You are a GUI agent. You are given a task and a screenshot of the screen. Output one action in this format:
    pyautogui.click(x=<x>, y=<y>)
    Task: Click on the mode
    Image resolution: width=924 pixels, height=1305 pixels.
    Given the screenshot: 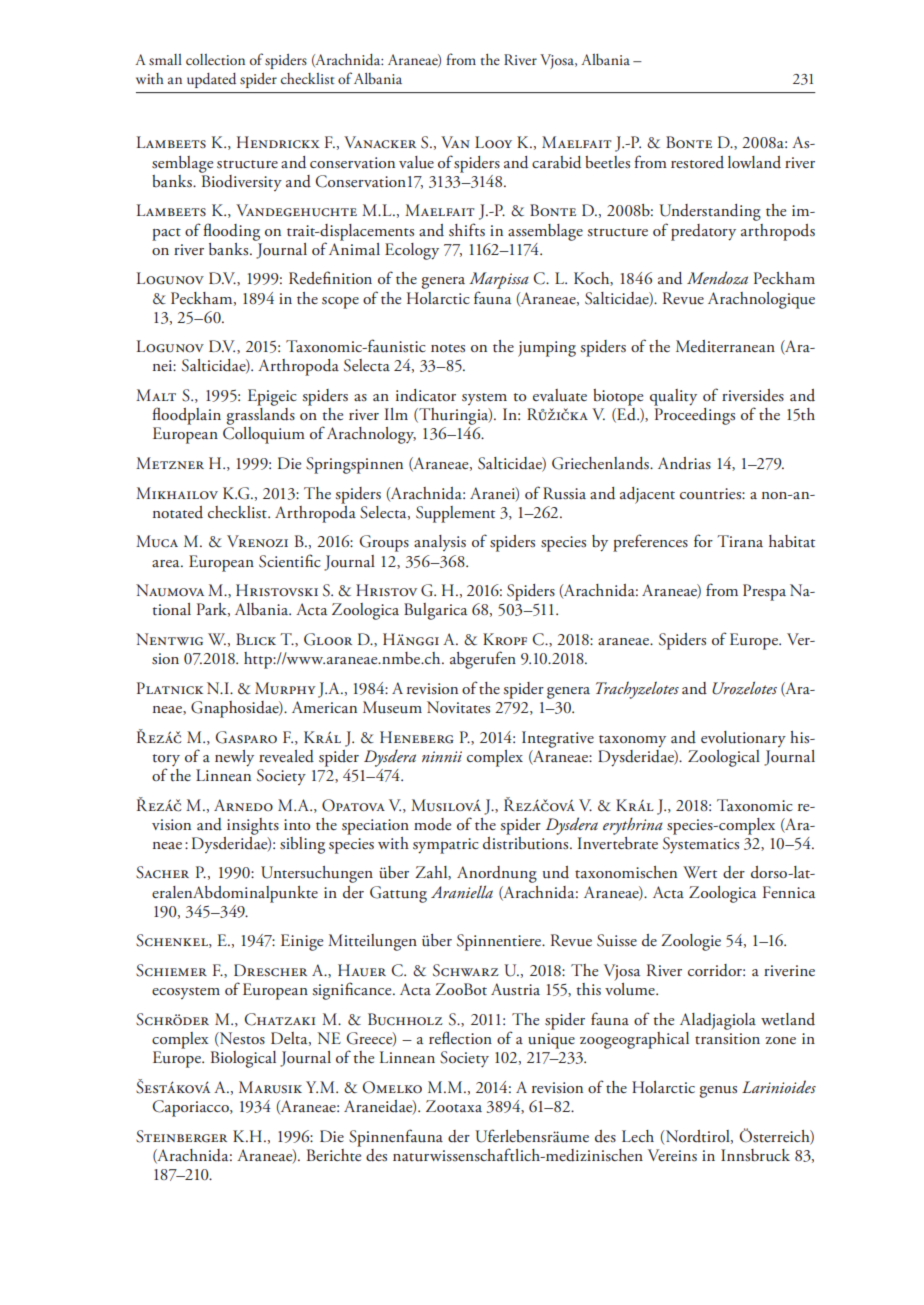 What is the action you would take?
    pyautogui.click(x=432, y=824)
